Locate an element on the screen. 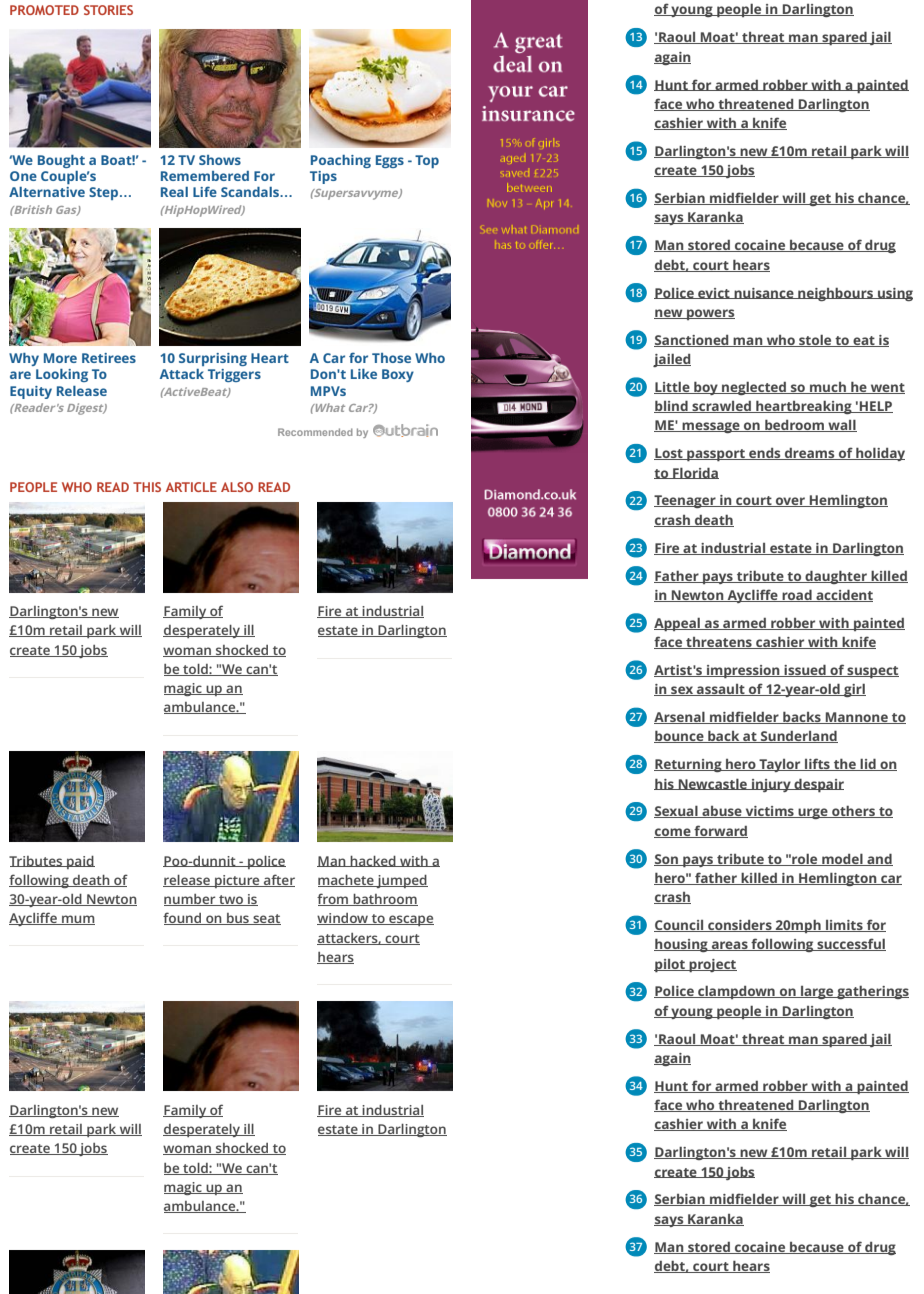 This screenshot has width=924, height=1294. STORIES is located at coordinates (108, 10).
